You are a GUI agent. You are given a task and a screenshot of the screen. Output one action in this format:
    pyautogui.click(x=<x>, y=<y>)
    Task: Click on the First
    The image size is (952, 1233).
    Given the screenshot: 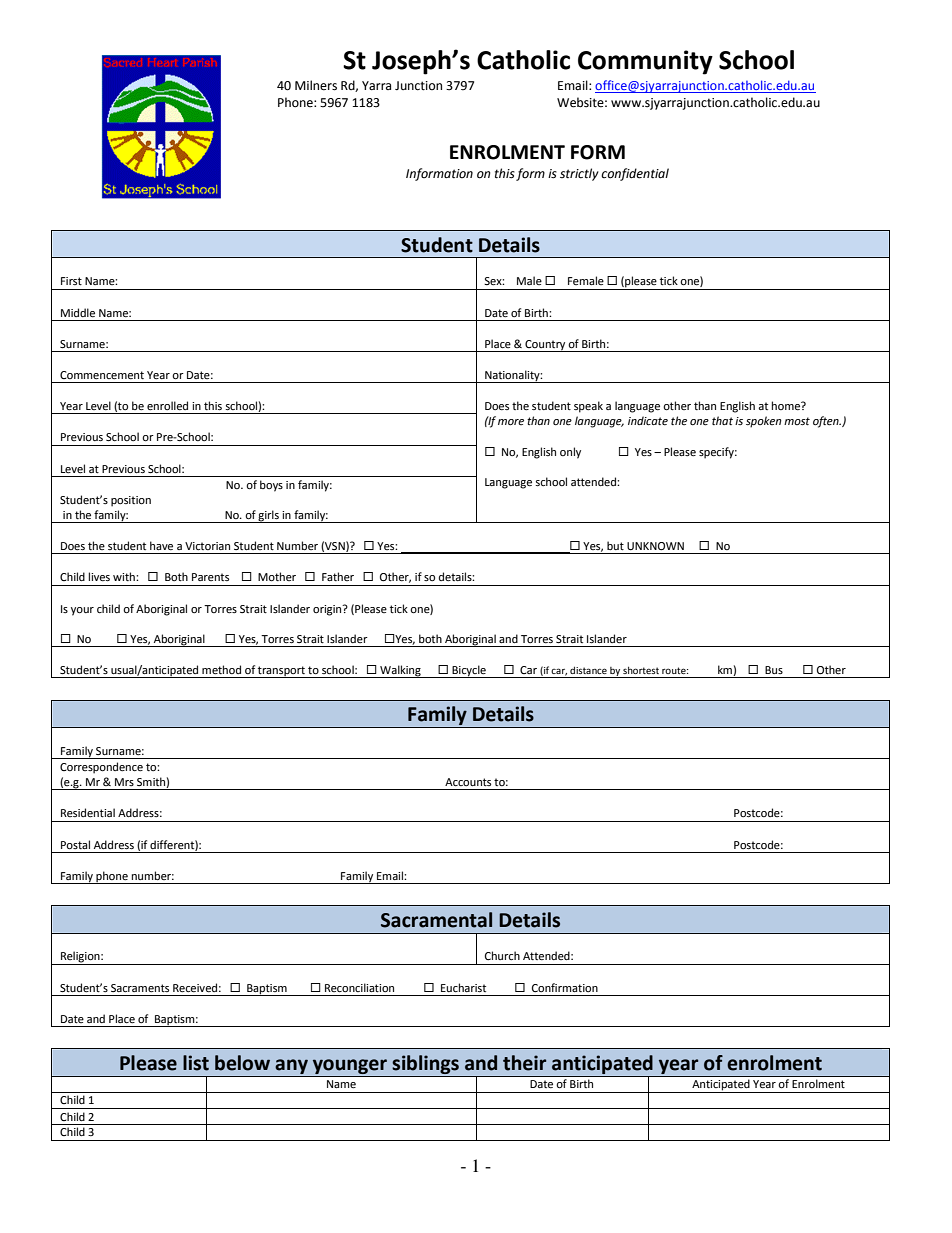 What is the action you would take?
    pyautogui.click(x=71, y=281)
